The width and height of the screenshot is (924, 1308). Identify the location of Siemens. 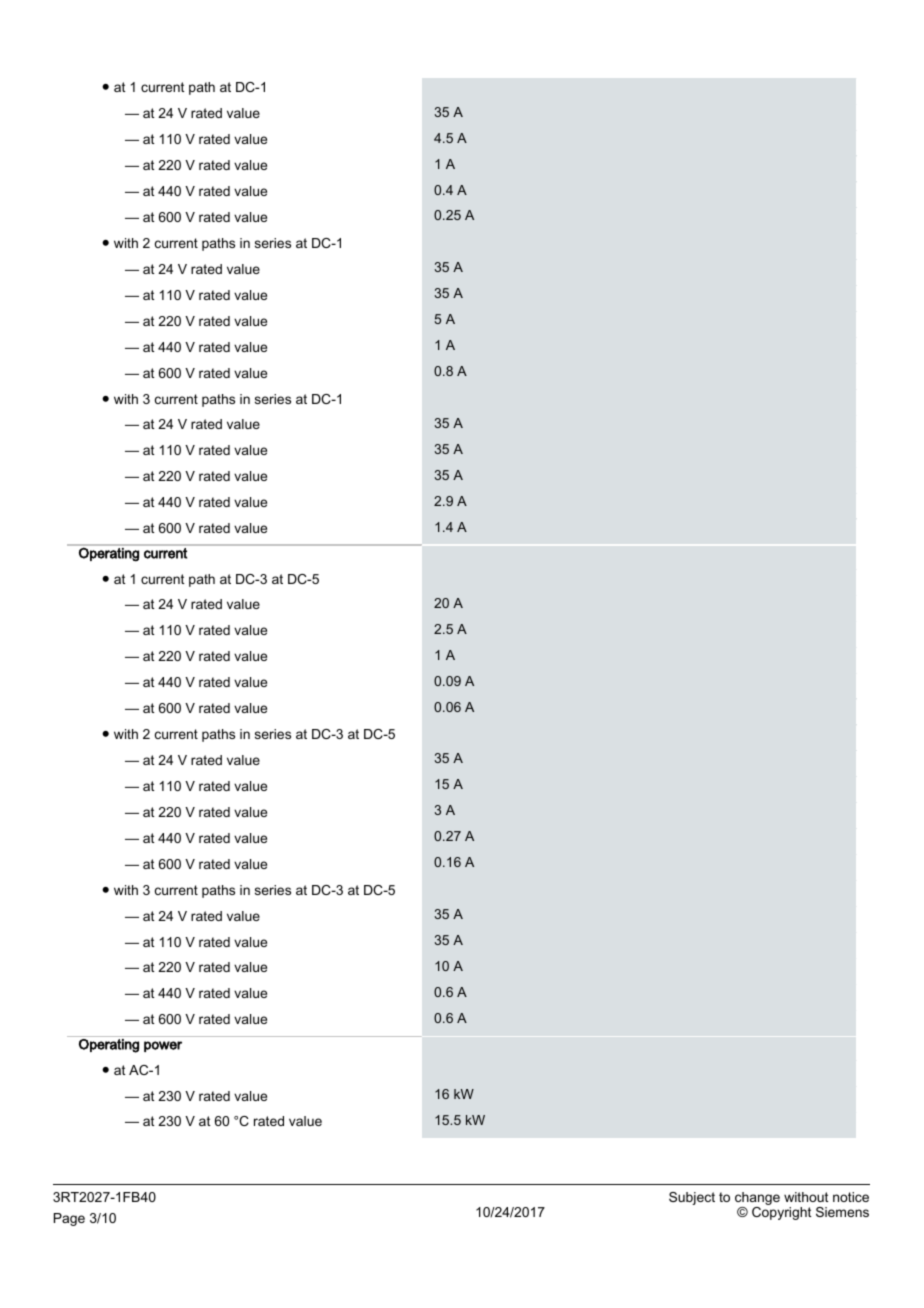
(842, 1212).
